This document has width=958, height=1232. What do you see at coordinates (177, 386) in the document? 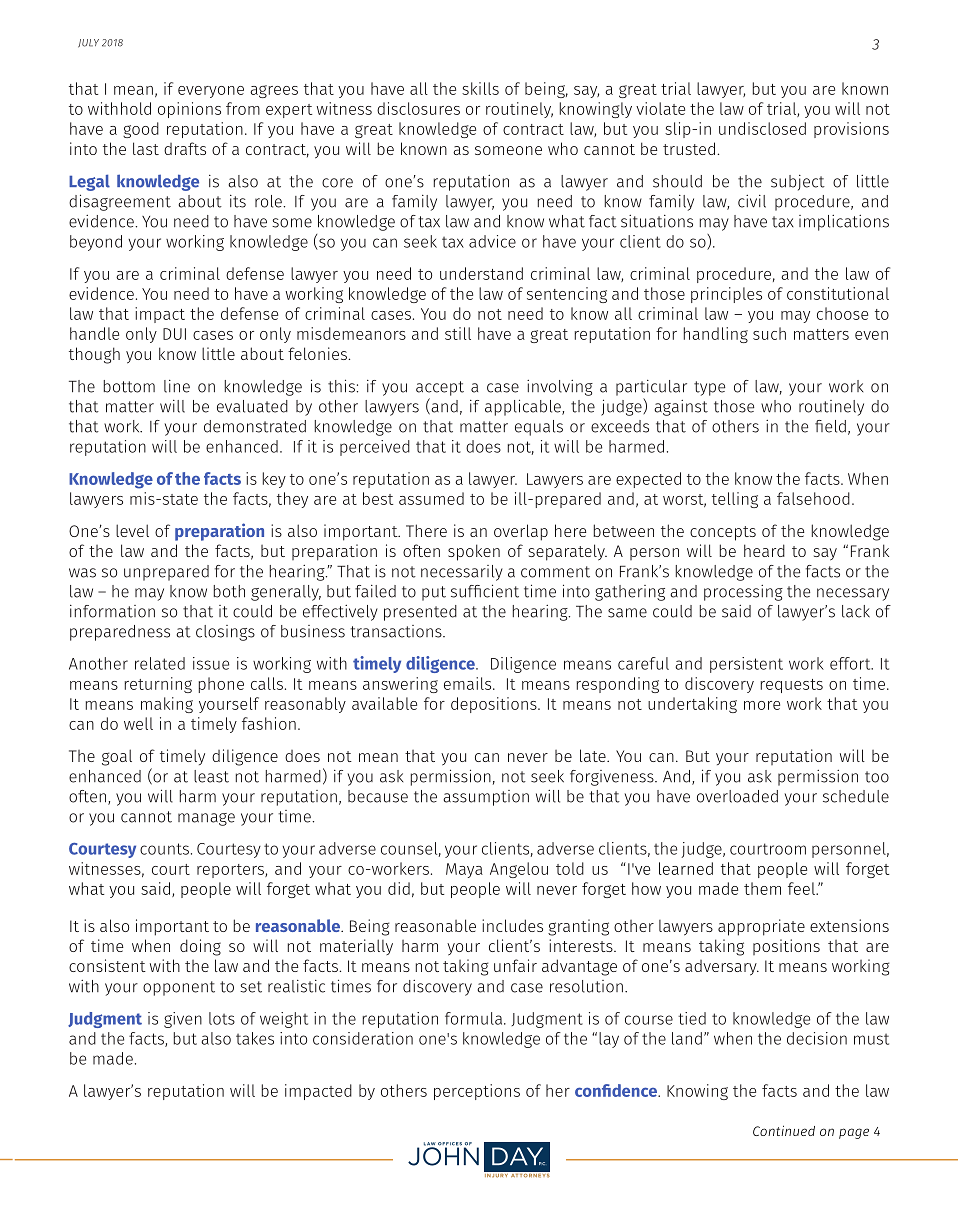
I see `line` at bounding box center [177, 386].
